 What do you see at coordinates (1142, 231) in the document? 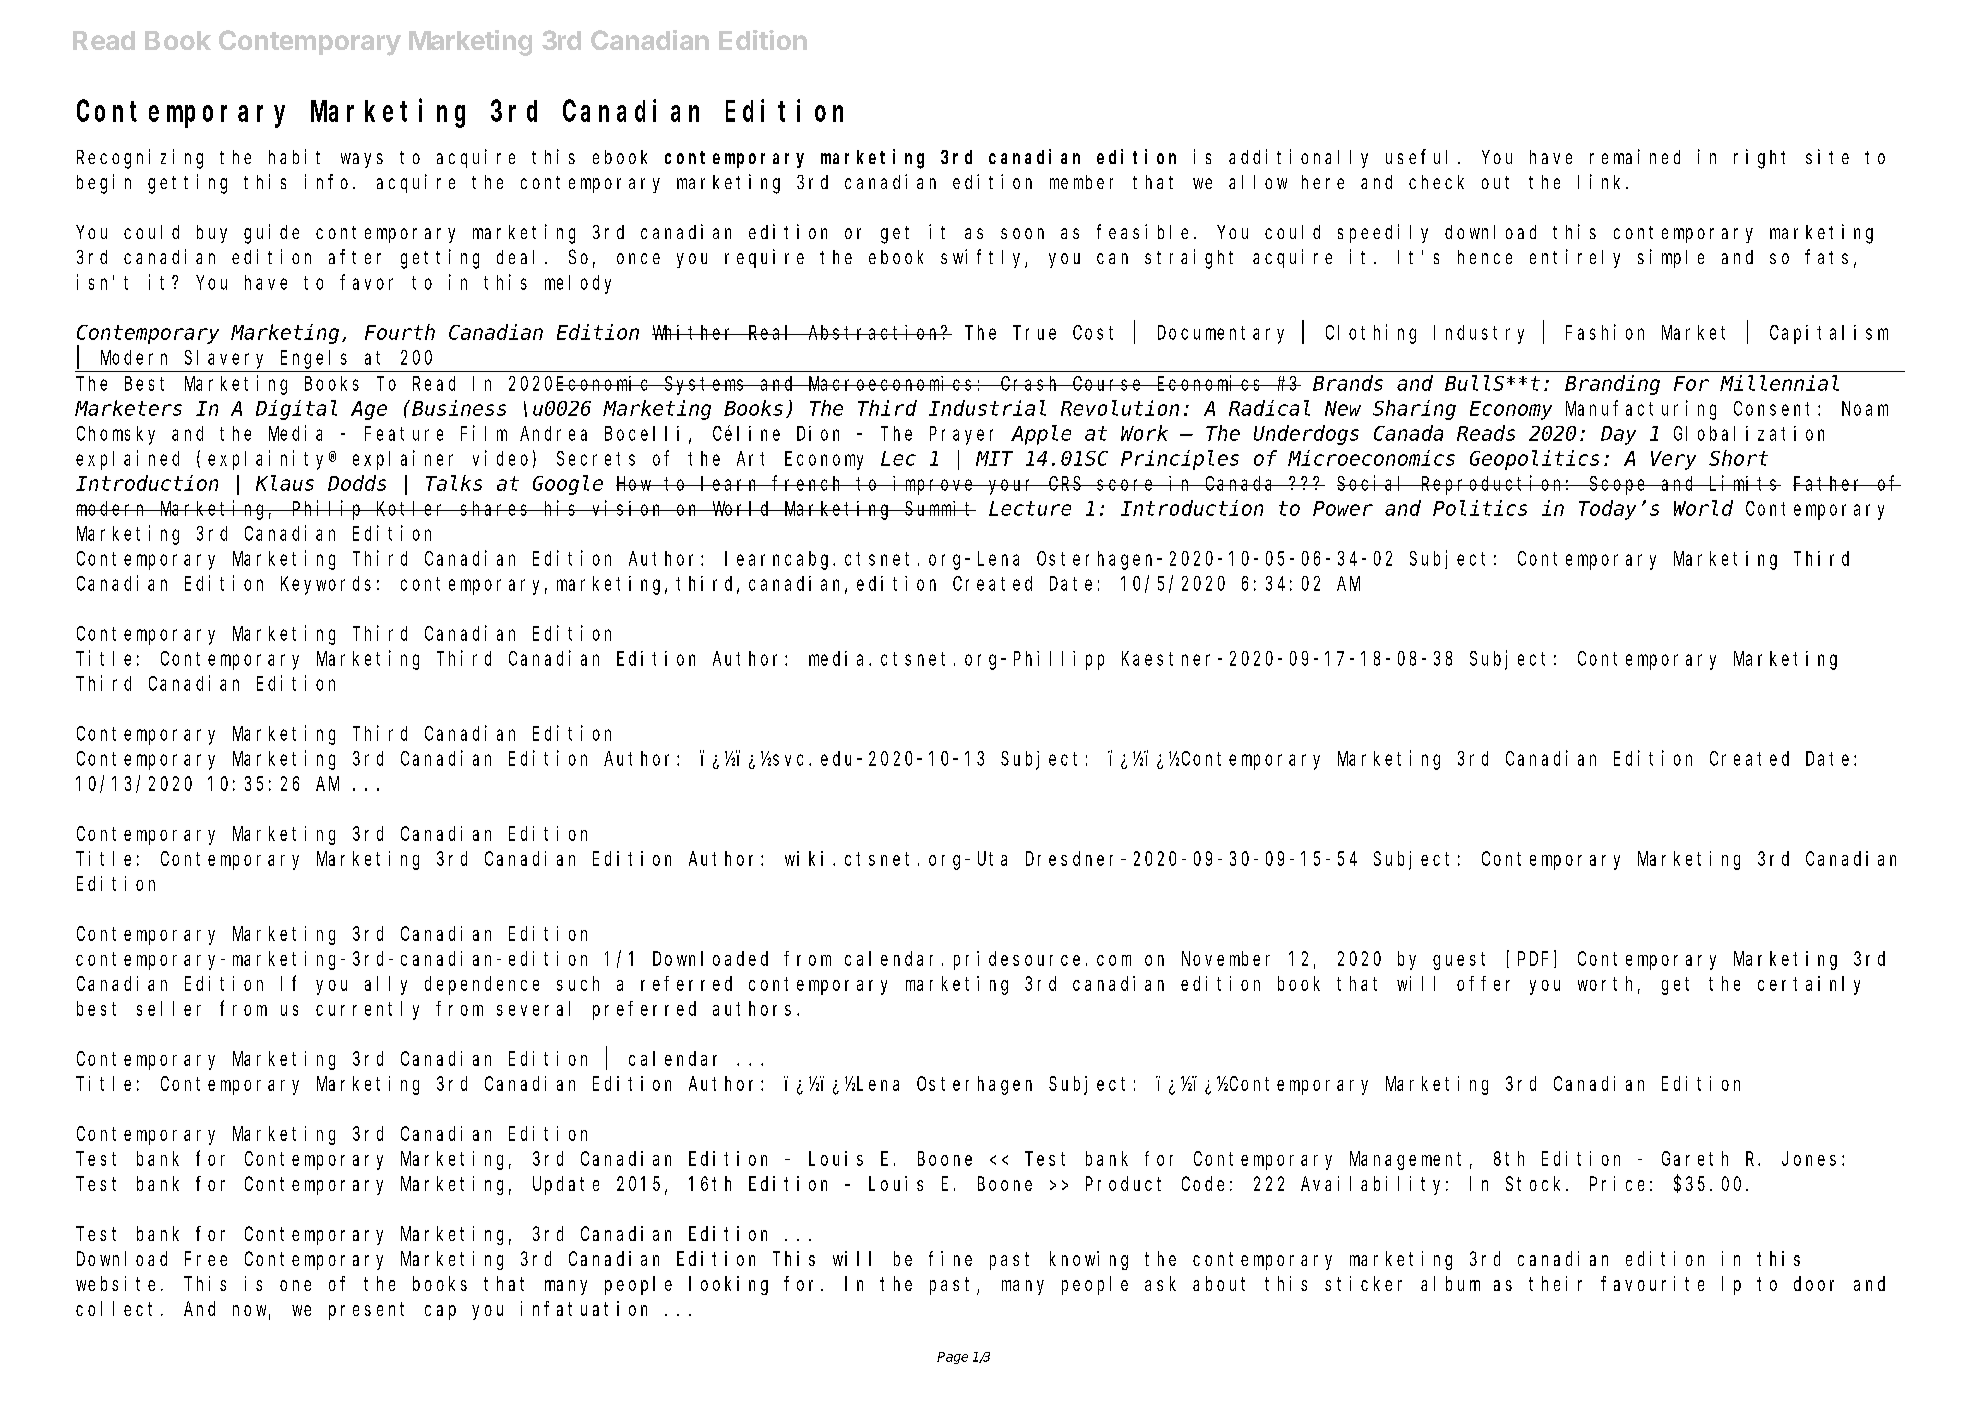
I see `feasible` at bounding box center [1142, 231].
